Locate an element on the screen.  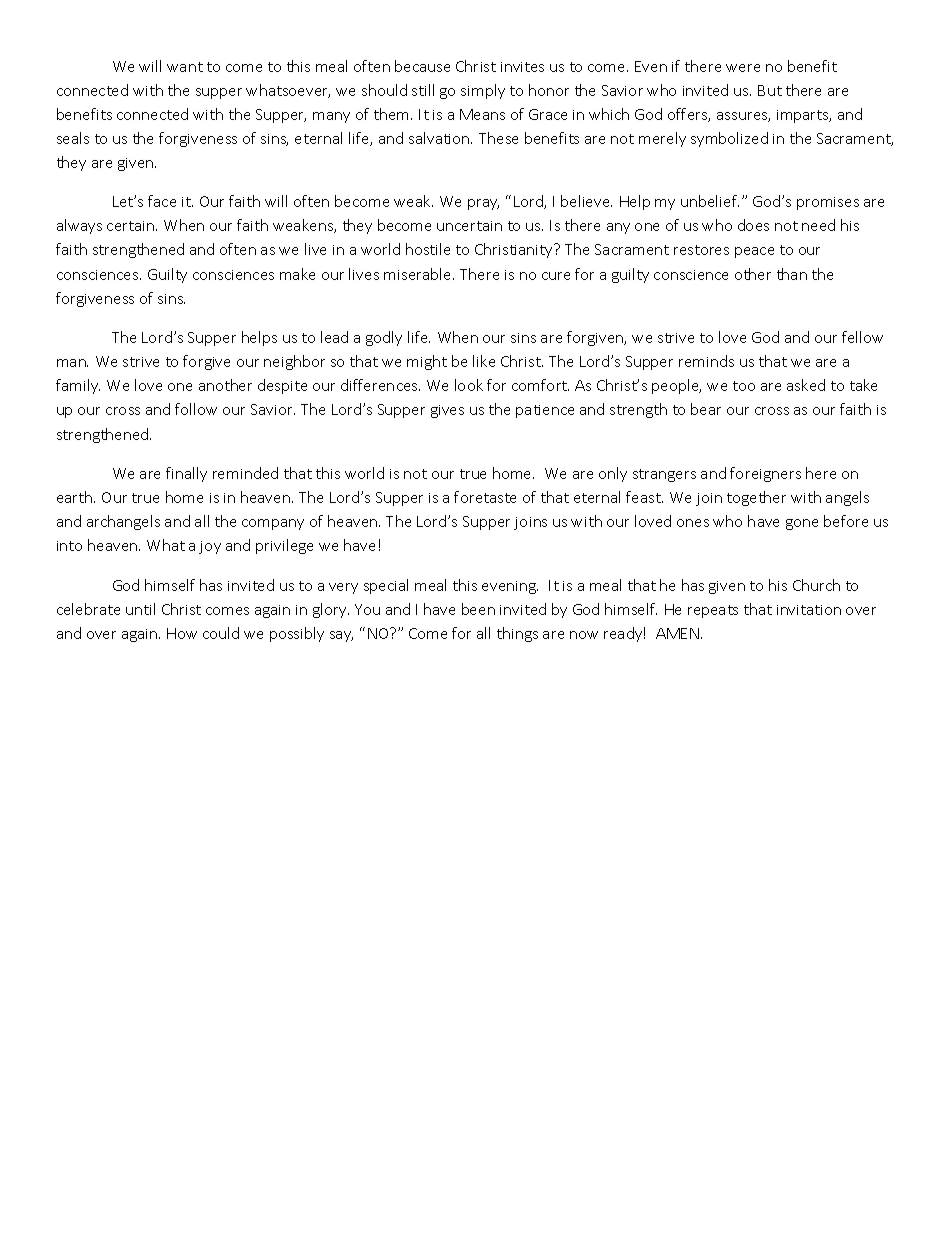
want is located at coordinates (185, 67).
